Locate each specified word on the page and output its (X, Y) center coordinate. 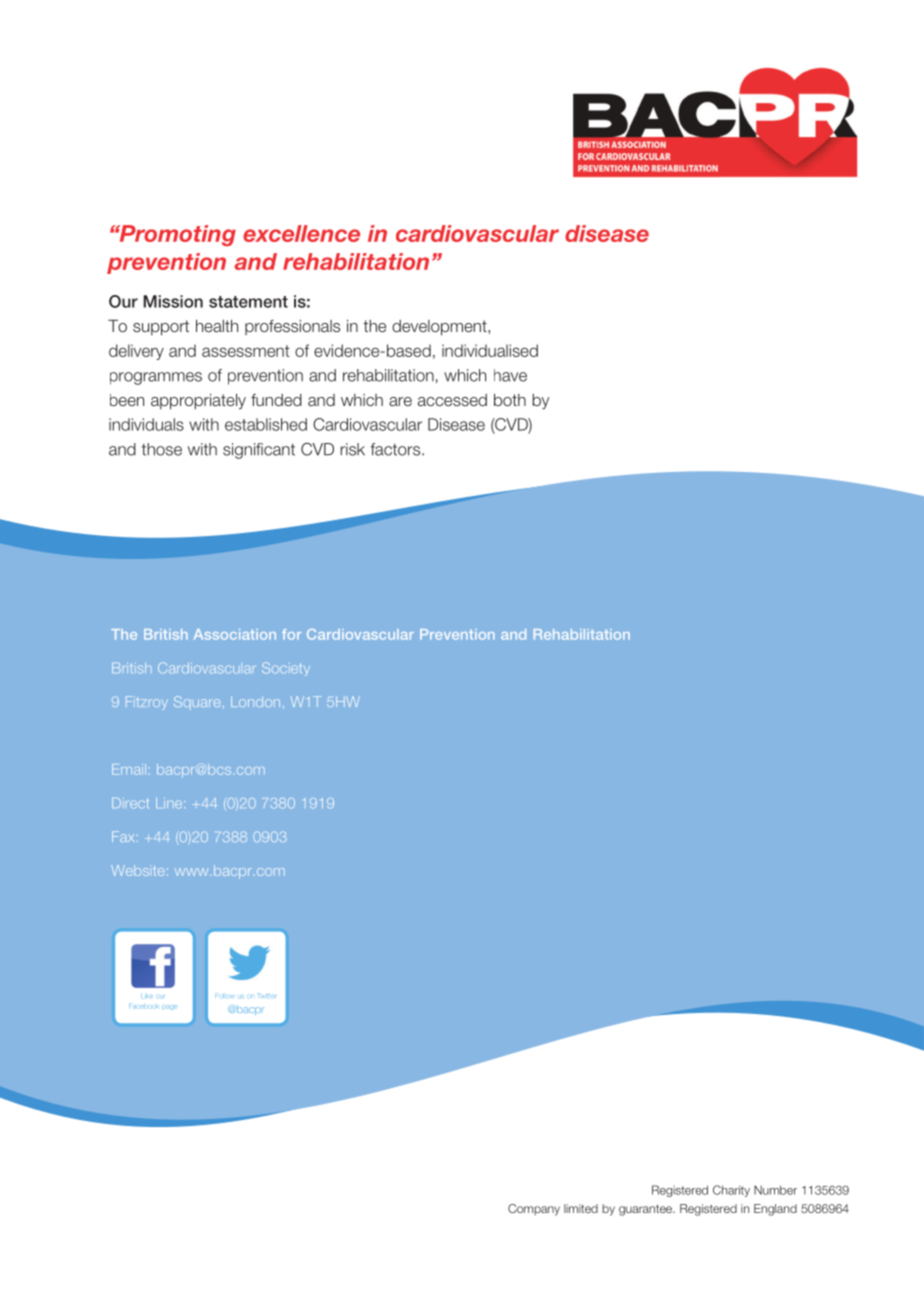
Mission (173, 301)
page (169, 1006)
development (440, 328)
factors (396, 449)
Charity (731, 1191)
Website (137, 870)
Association (235, 634)
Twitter (267, 995)
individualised (490, 350)
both (510, 400)
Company (534, 1210)
